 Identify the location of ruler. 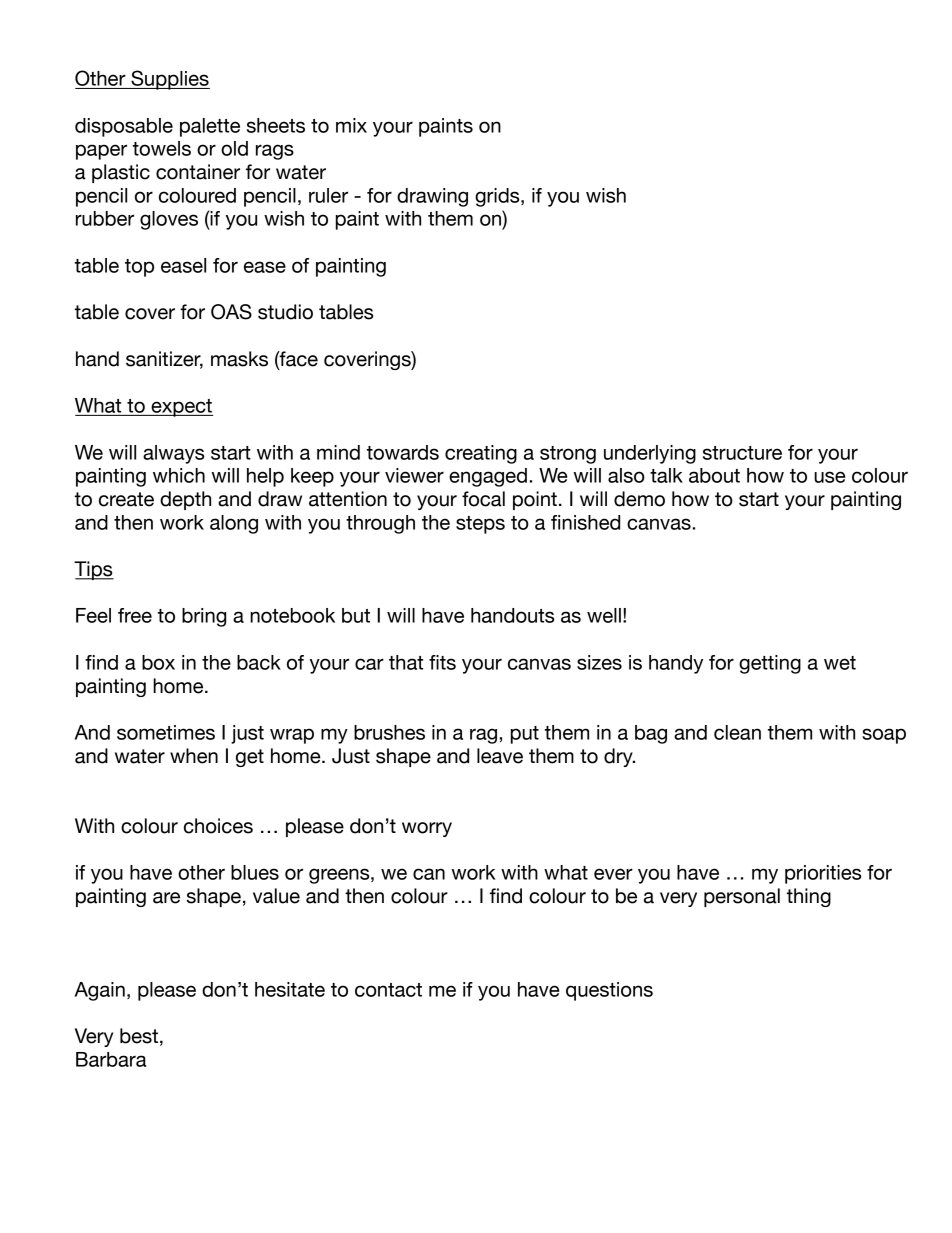
(328, 195).
